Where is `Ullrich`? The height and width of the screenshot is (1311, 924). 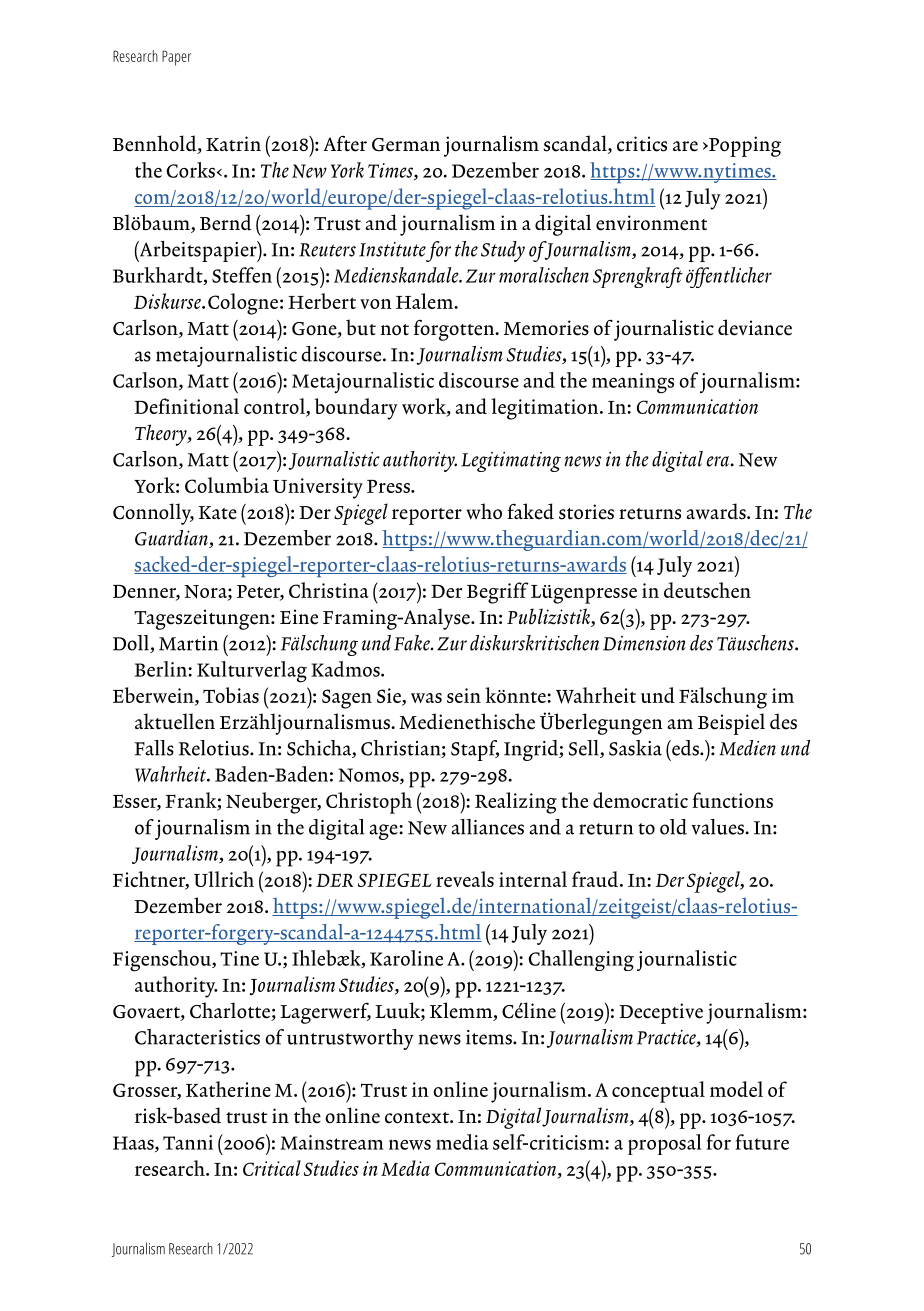 Ullrich is located at coordinates (224, 879).
